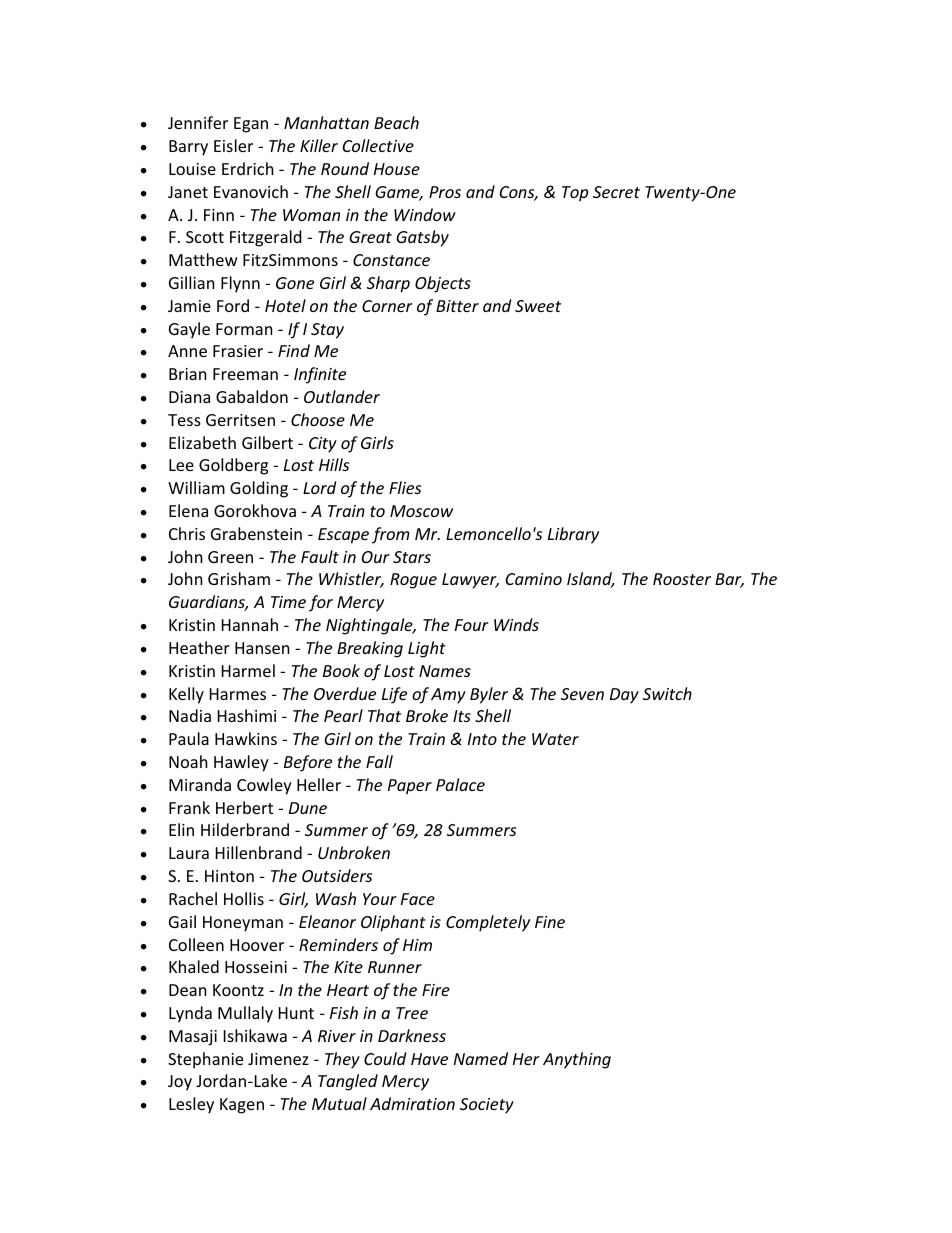 The height and width of the screenshot is (1233, 952). I want to click on Hawley, so click(241, 763).
